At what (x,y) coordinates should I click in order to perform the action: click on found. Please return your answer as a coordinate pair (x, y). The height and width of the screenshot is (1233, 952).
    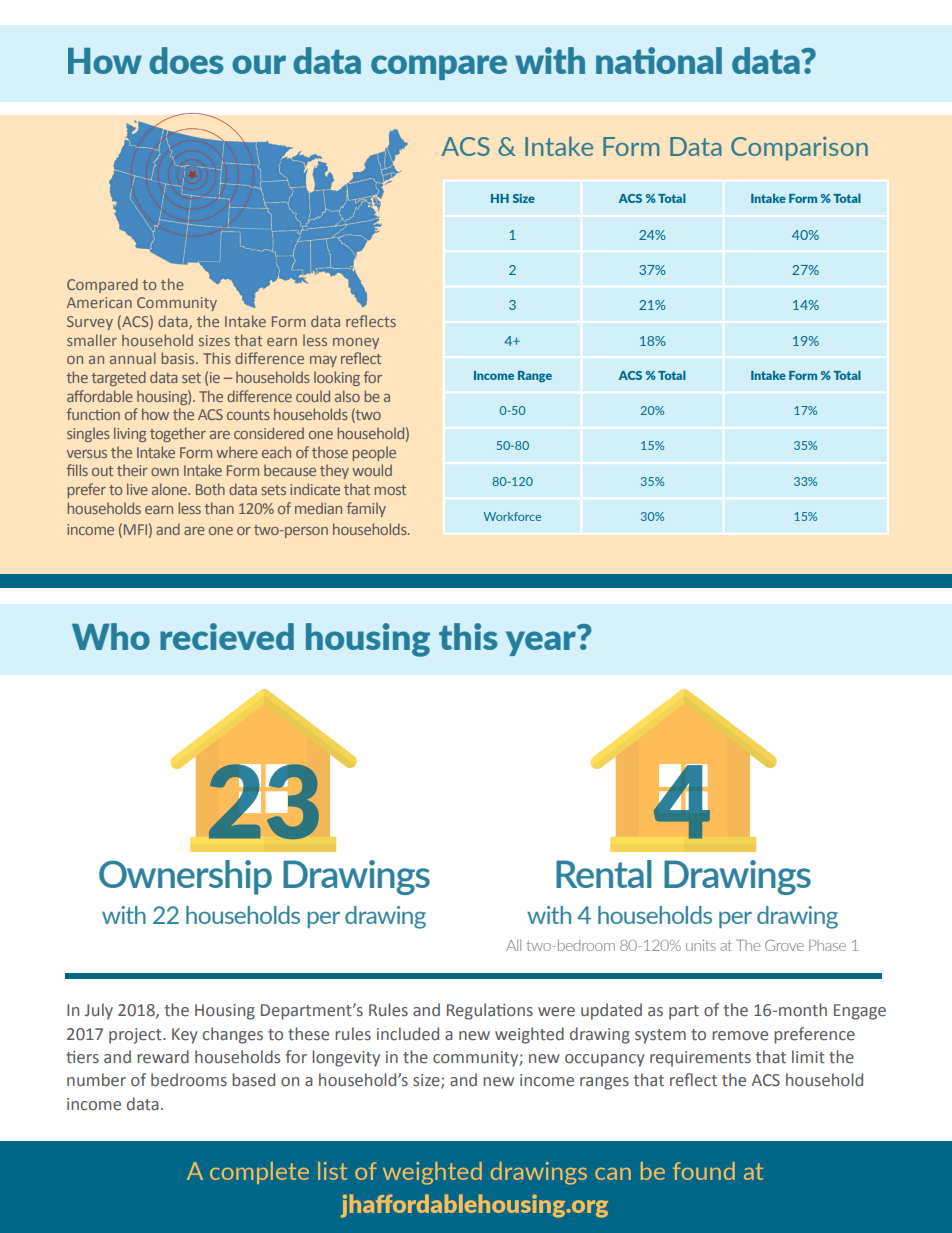
    Looking at the image, I should click on (704, 1171).
